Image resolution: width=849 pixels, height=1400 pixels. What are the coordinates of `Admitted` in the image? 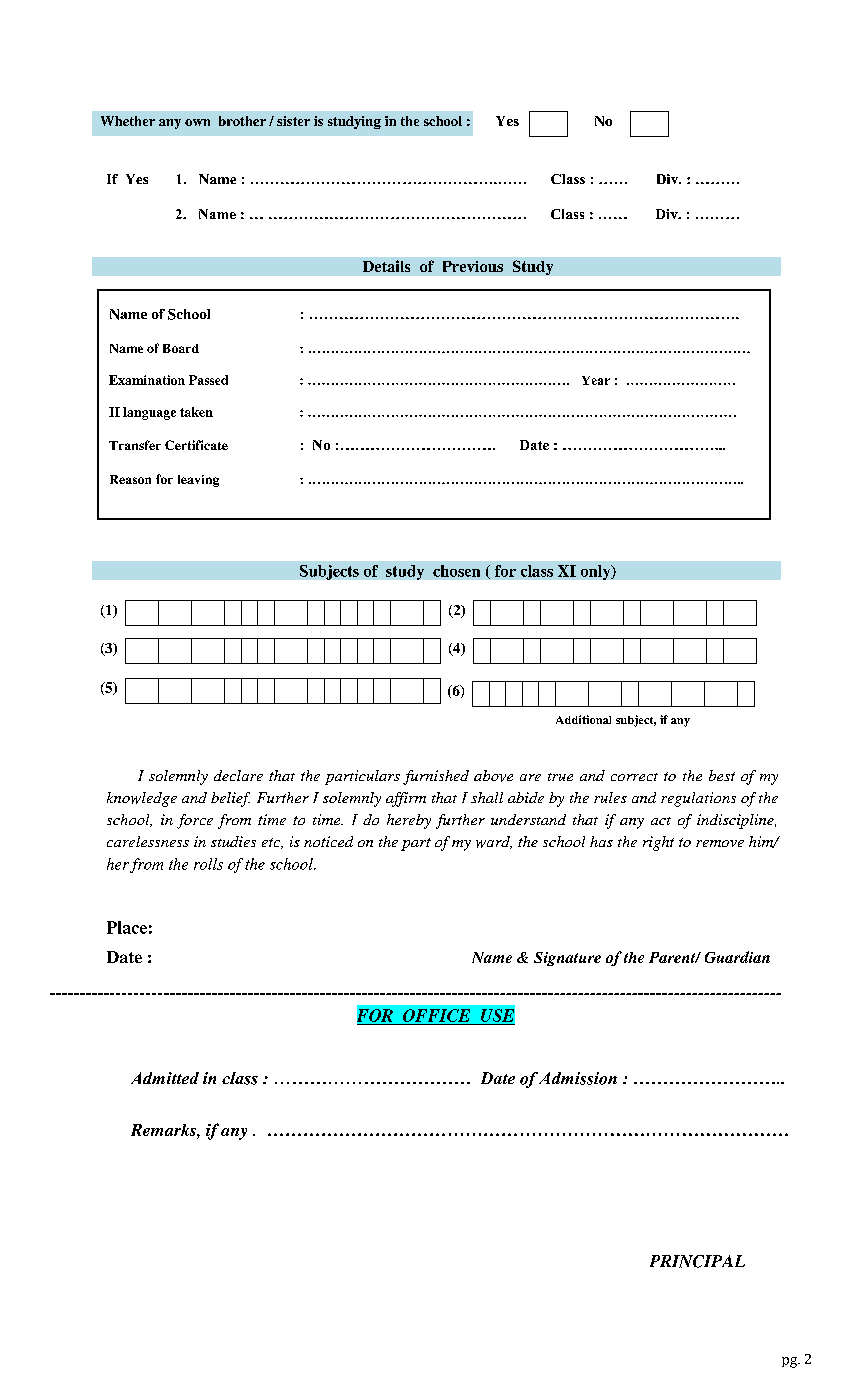 It's located at (165, 1078).
